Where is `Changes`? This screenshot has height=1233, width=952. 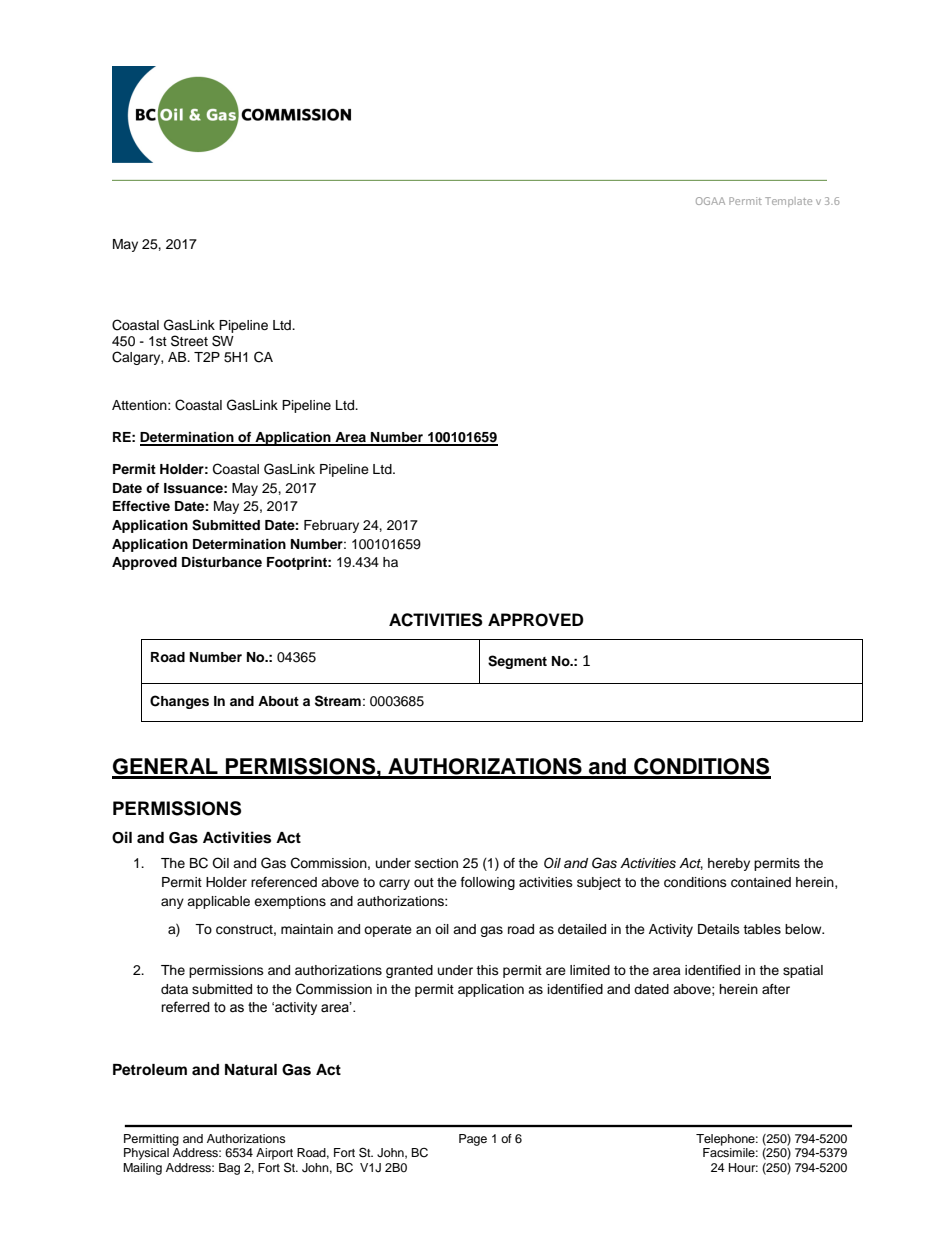
Changes is located at coordinates (179, 702).
